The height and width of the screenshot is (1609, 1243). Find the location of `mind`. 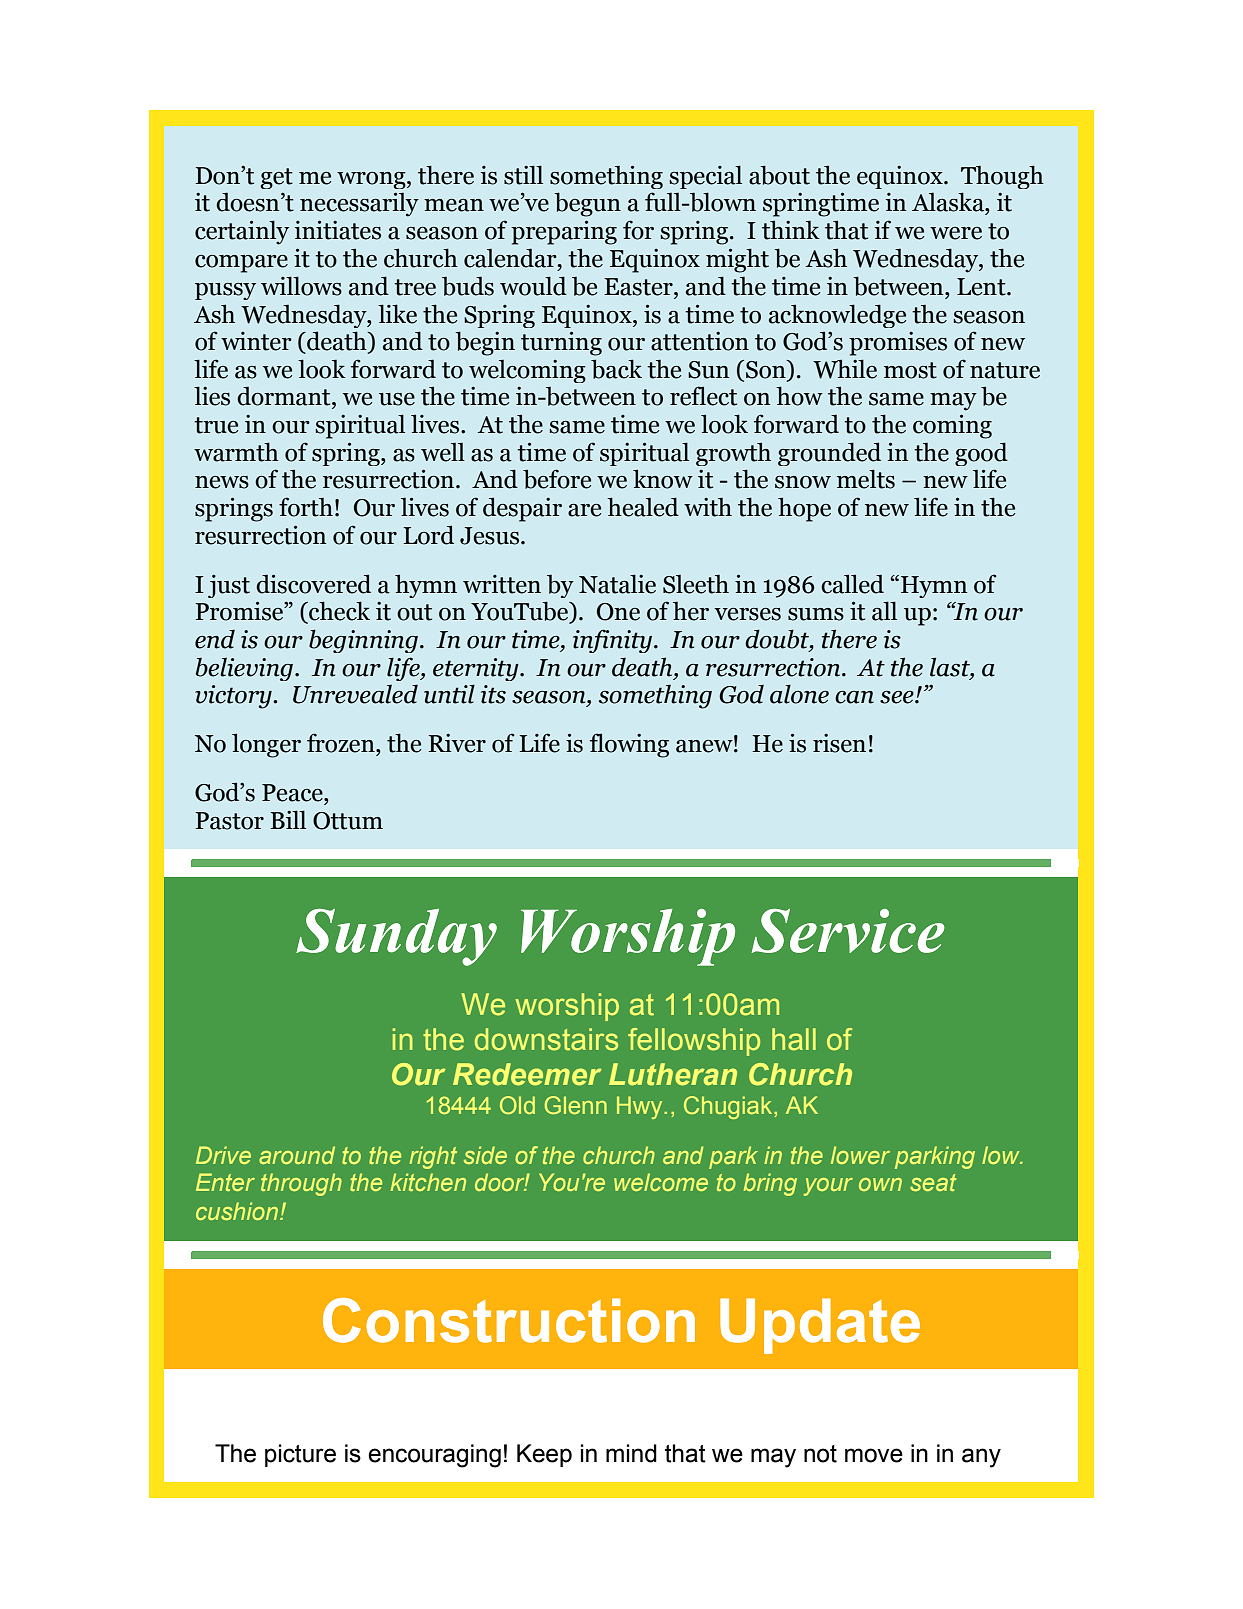

mind is located at coordinates (631, 1453).
